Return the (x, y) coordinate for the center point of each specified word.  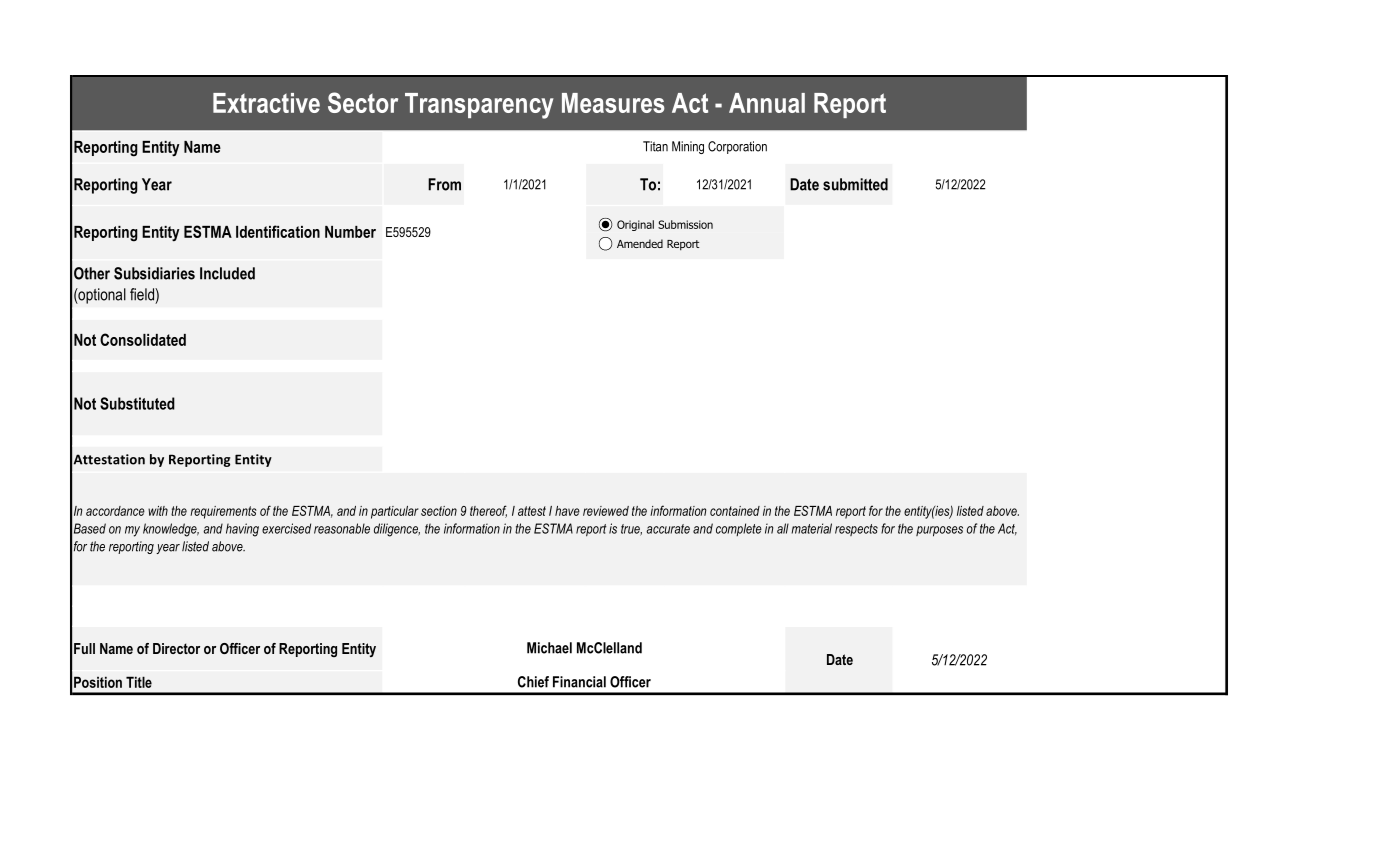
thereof (488, 511)
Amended (640, 243)
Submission (685, 224)
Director (176, 648)
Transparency (479, 106)
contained (735, 511)
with (158, 511)
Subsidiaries (154, 273)
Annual (767, 103)
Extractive (266, 103)
